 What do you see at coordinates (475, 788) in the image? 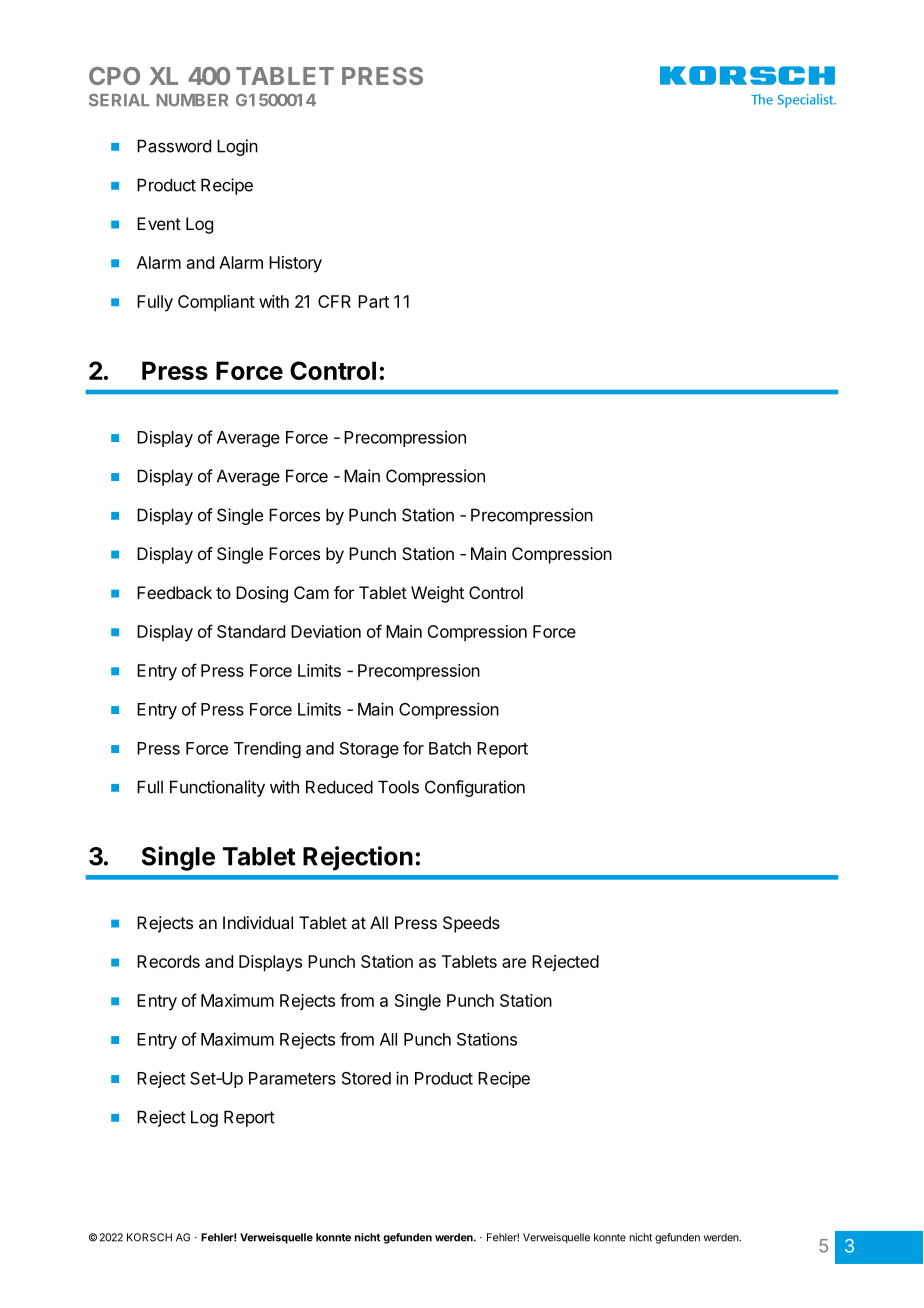
I see `Configuration` at bounding box center [475, 788].
